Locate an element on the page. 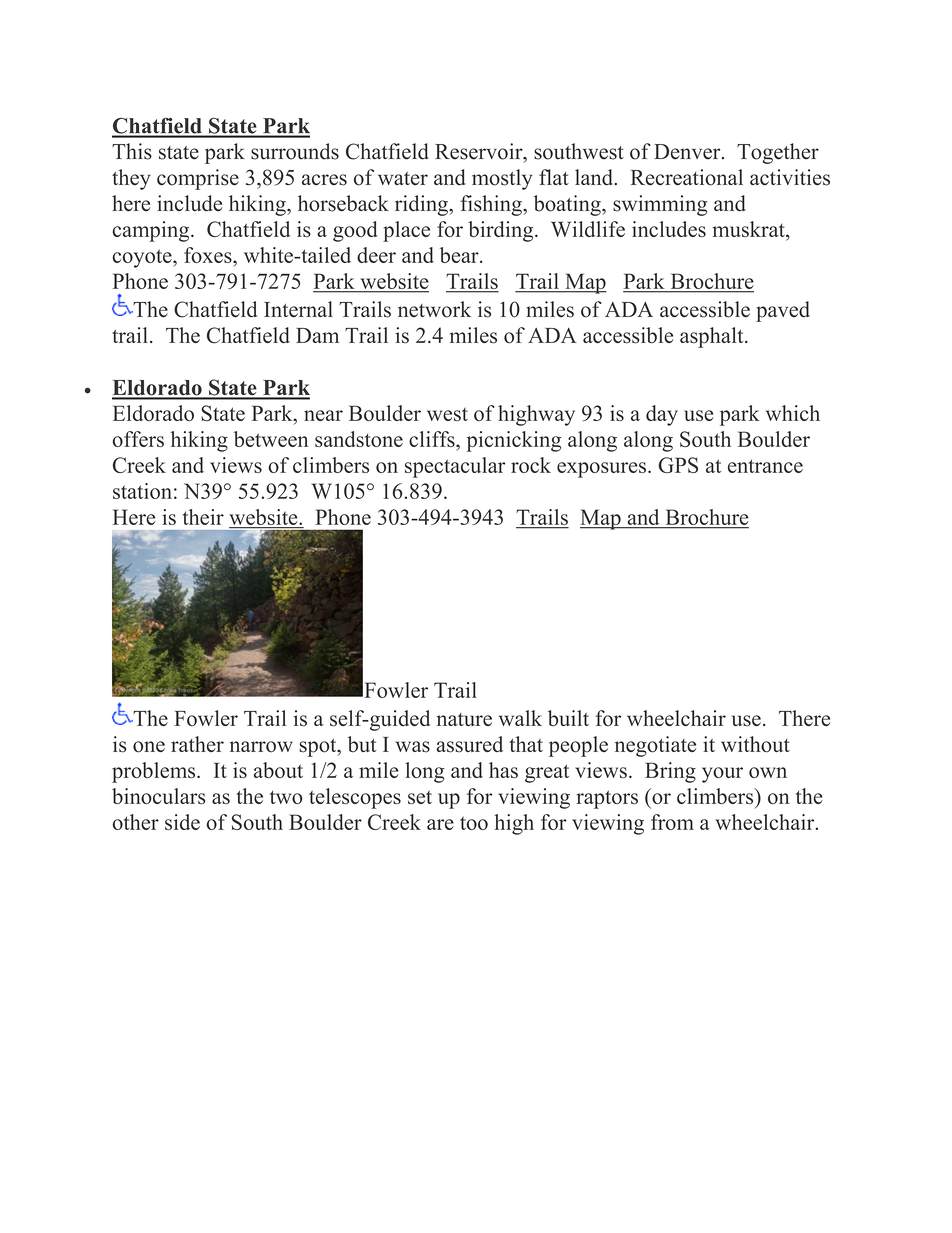  comprise is located at coordinates (198, 179).
